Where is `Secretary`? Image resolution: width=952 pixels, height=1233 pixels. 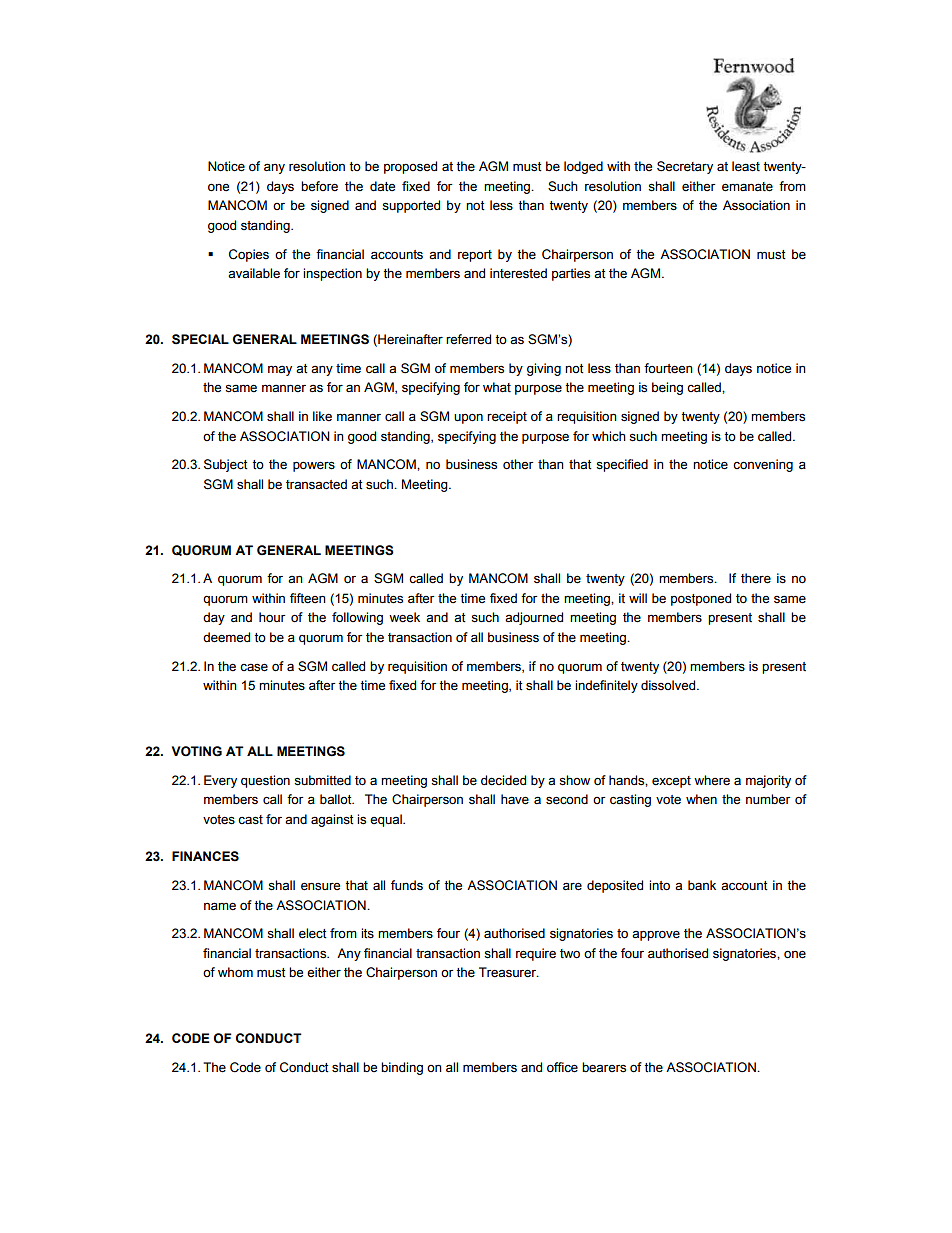 Secretary is located at coordinates (685, 167).
